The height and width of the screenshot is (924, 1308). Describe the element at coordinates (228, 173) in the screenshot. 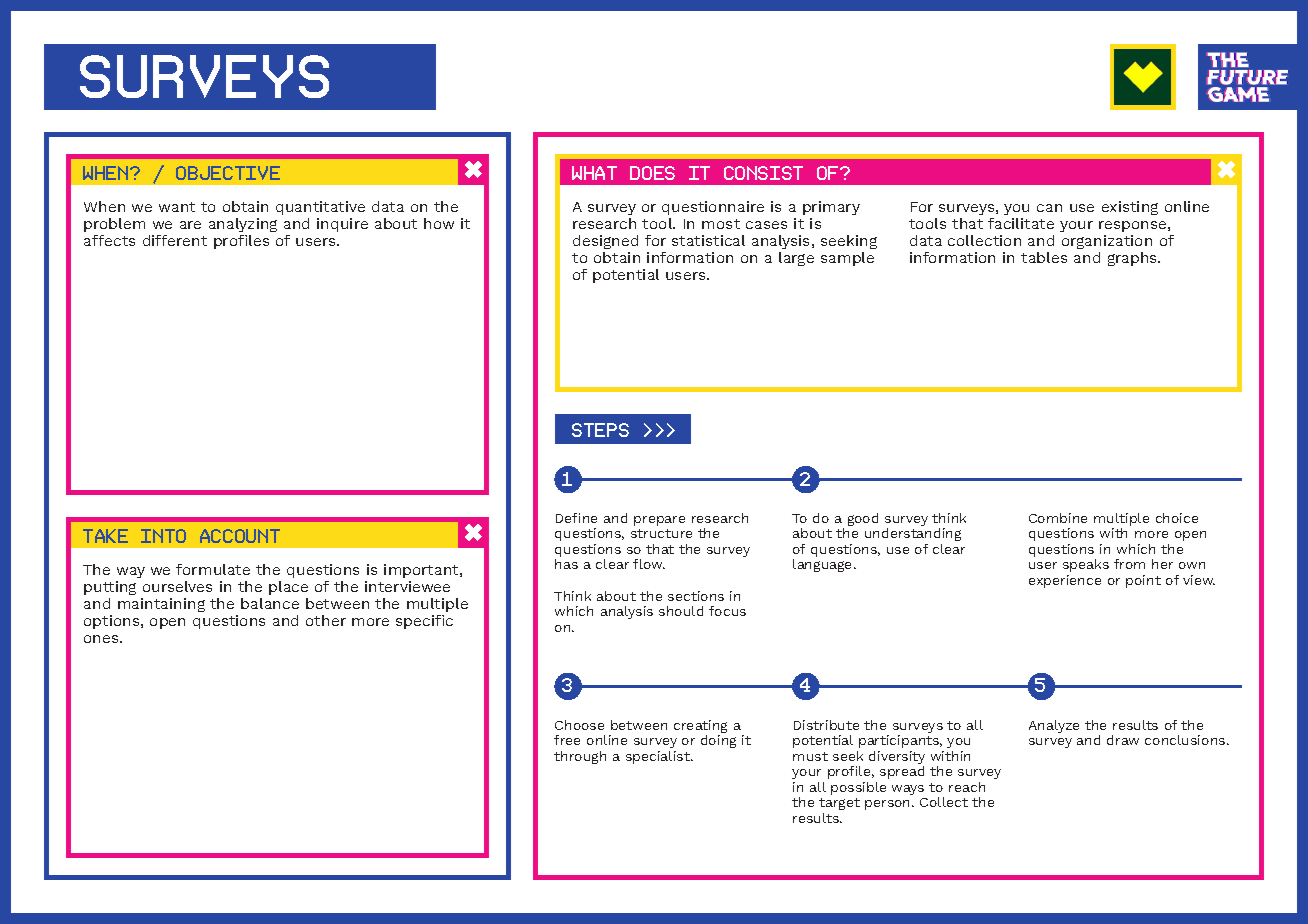

I see `OBJECTIVE` at that location.
